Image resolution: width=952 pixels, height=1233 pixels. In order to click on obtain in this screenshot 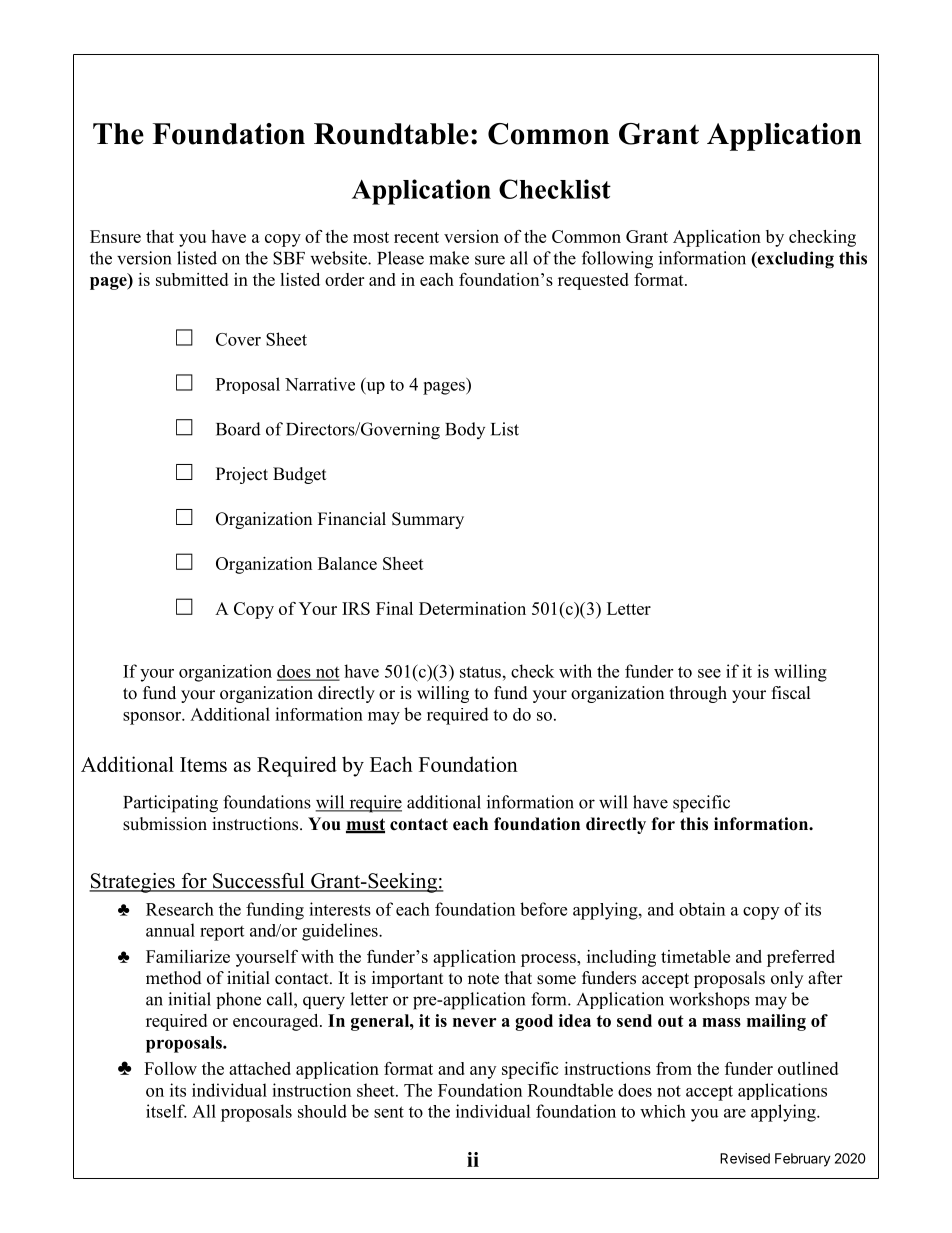, I will do `click(702, 909)`.
